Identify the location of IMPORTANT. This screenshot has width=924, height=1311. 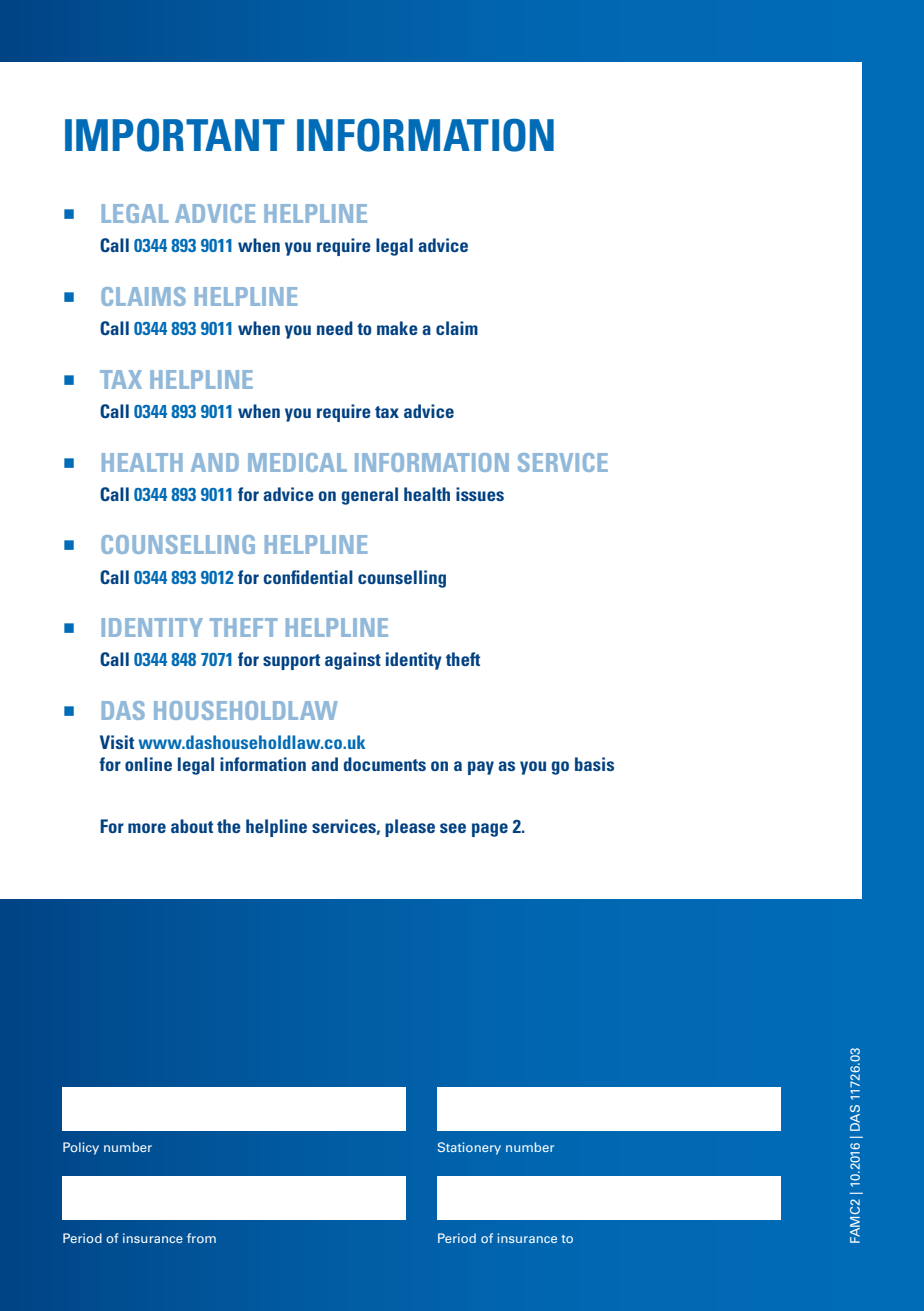
(175, 135).
